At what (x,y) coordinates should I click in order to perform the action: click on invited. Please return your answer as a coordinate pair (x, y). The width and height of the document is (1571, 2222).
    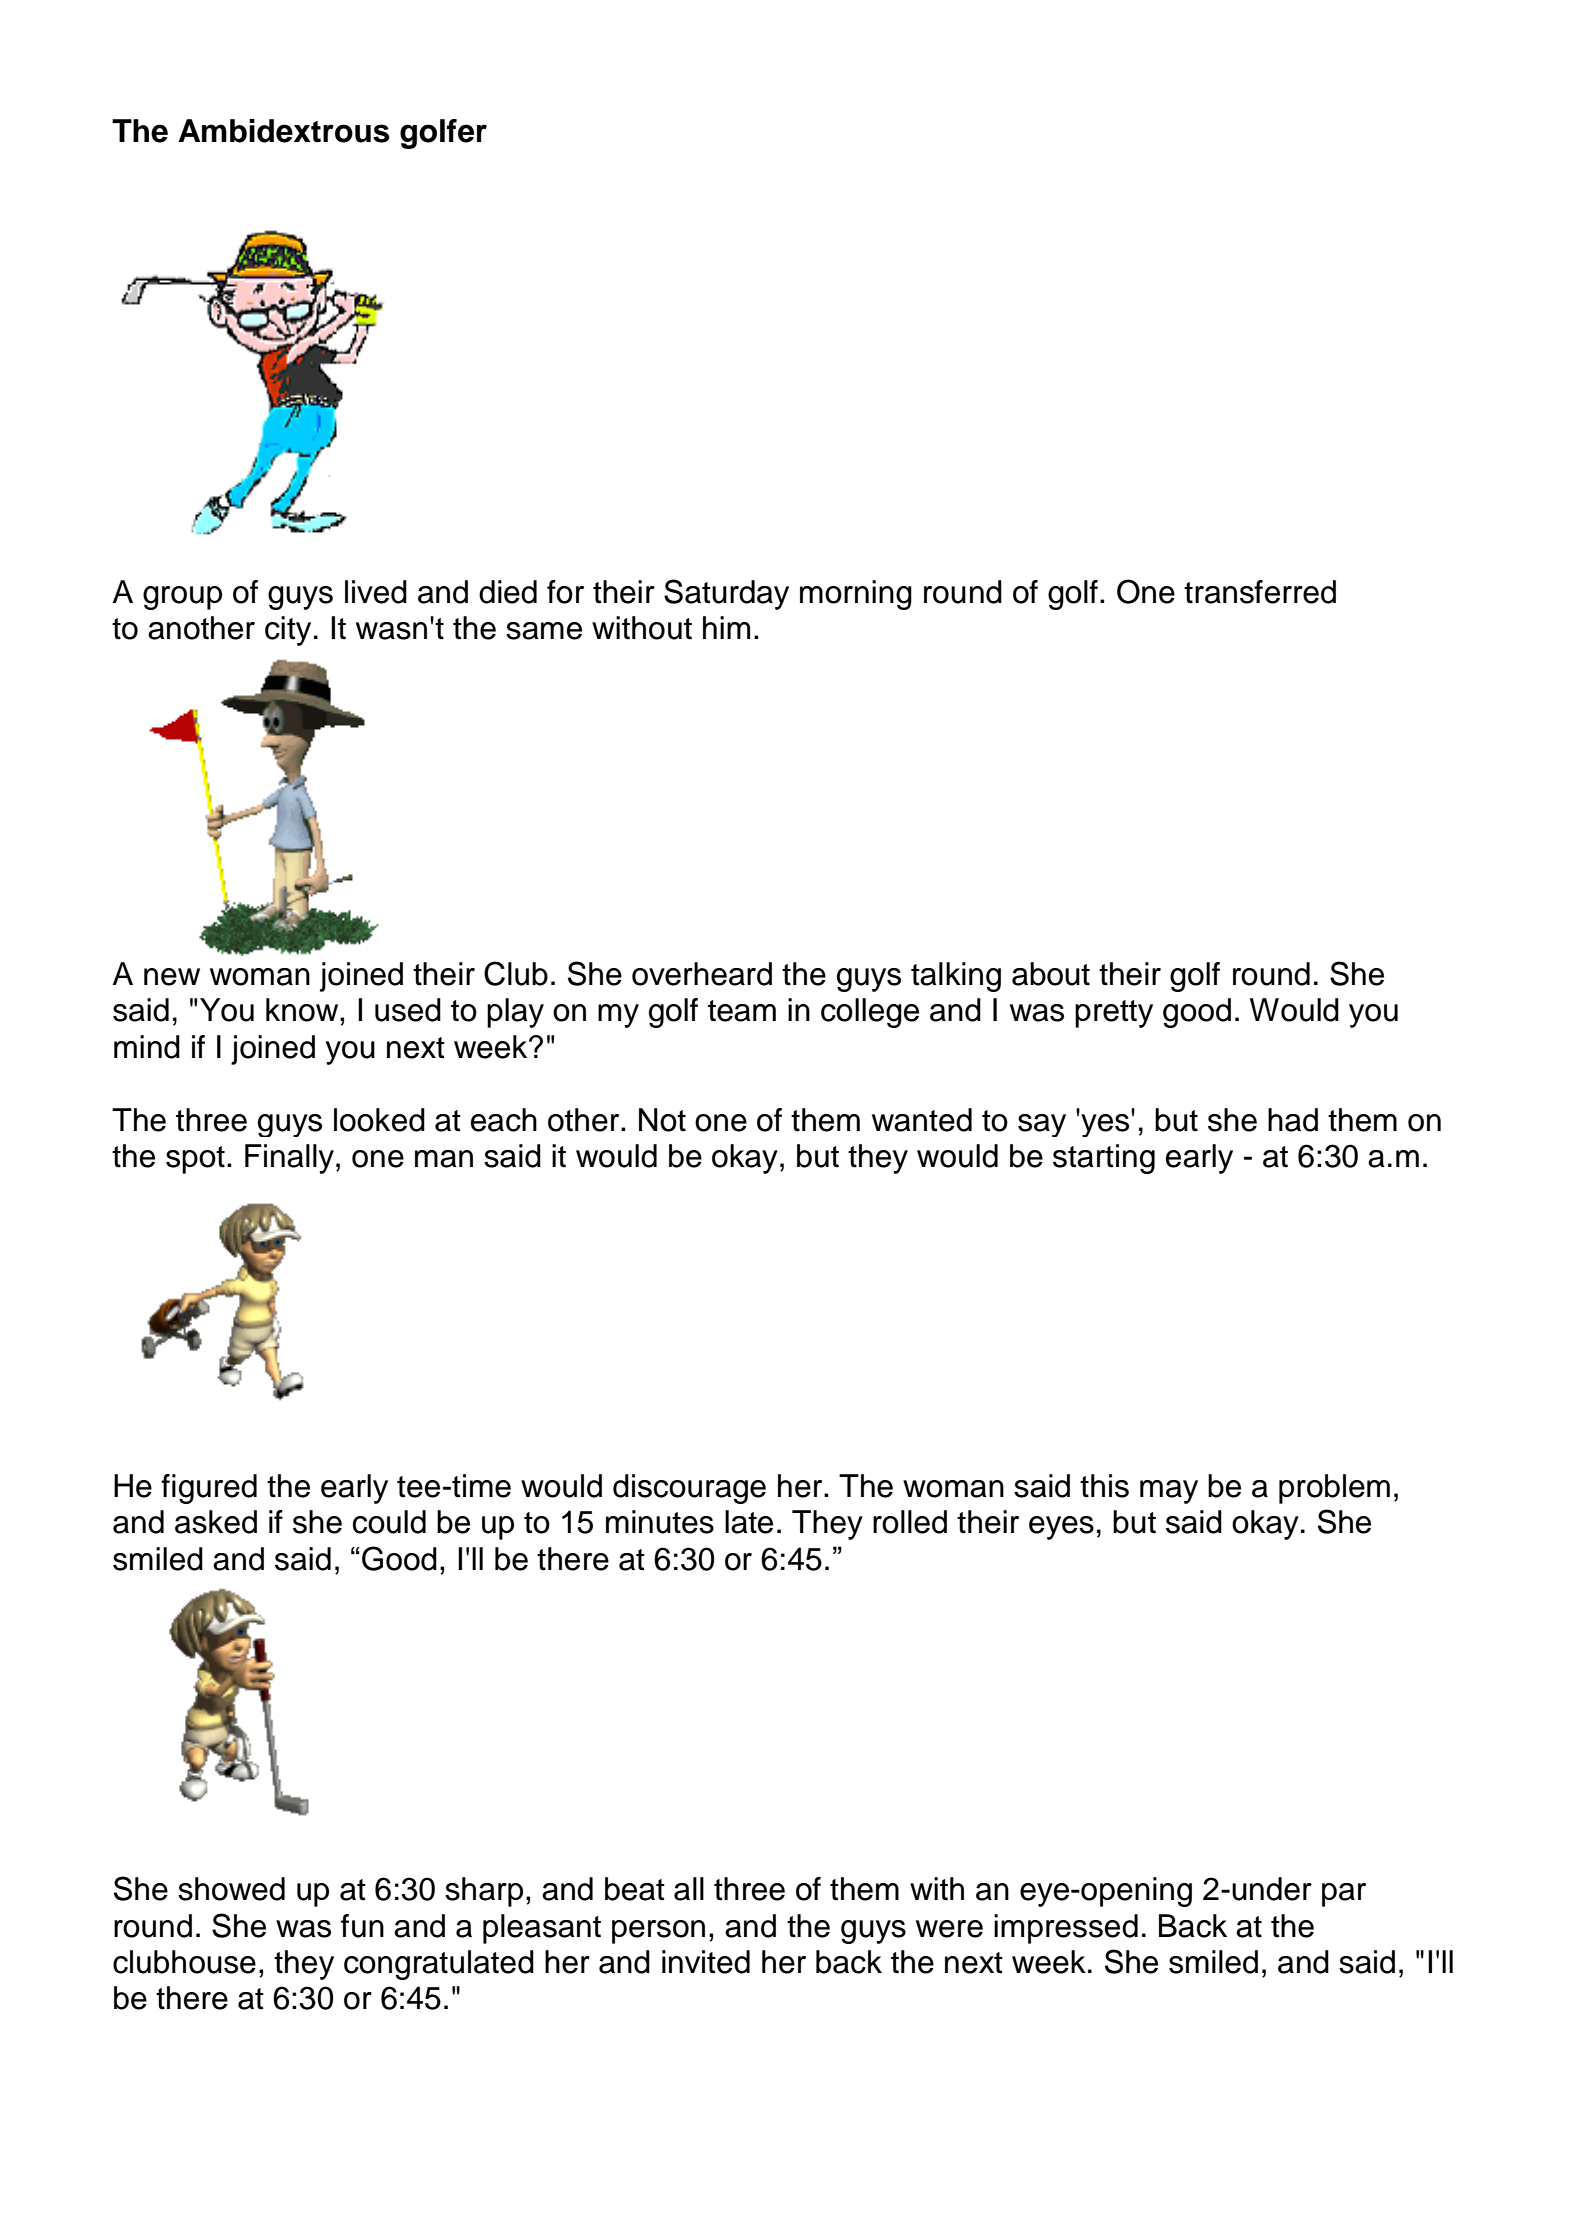
    Looking at the image, I should click on (706, 1962).
